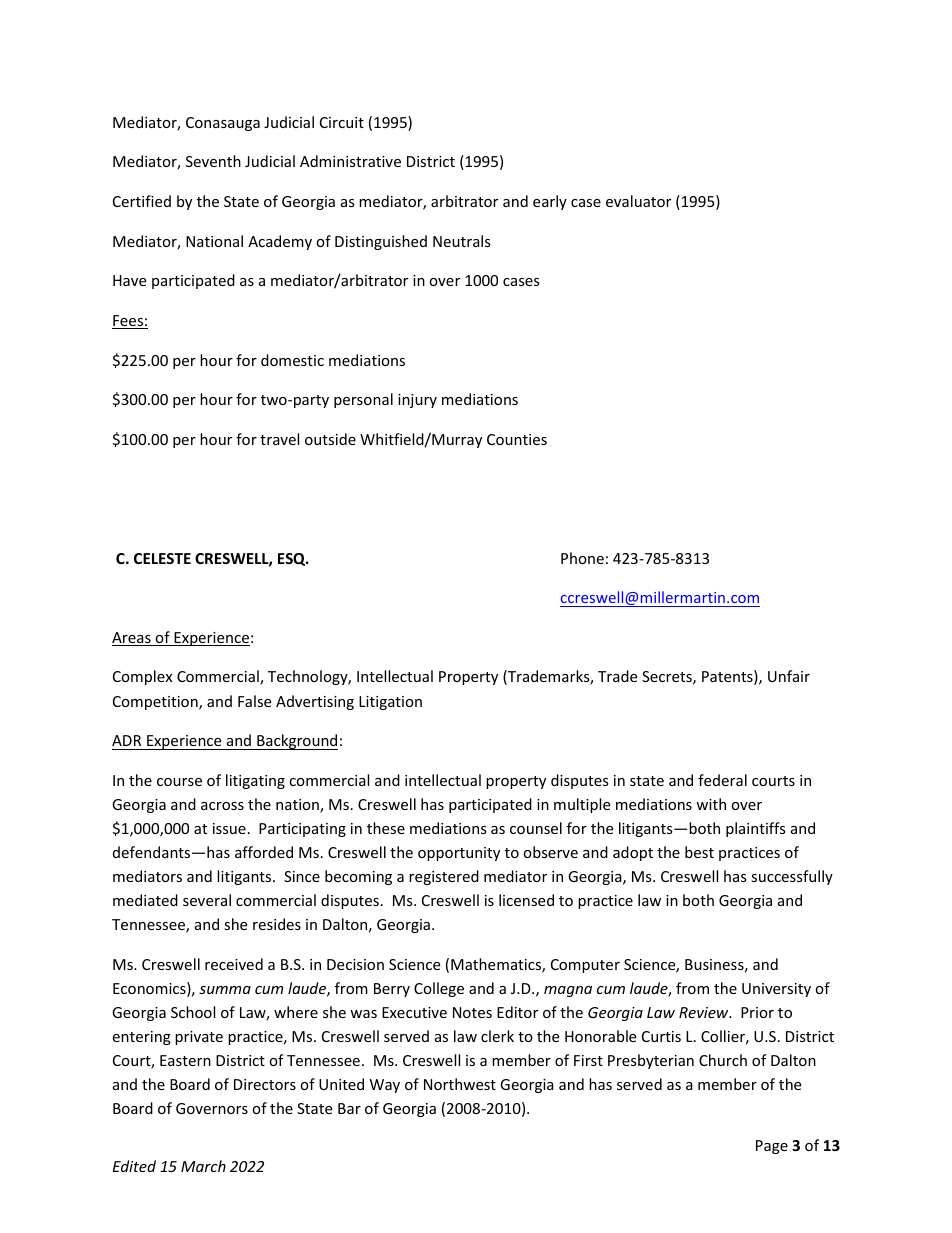  What do you see at coordinates (350, 161) in the page?
I see `Administrative` at bounding box center [350, 161].
